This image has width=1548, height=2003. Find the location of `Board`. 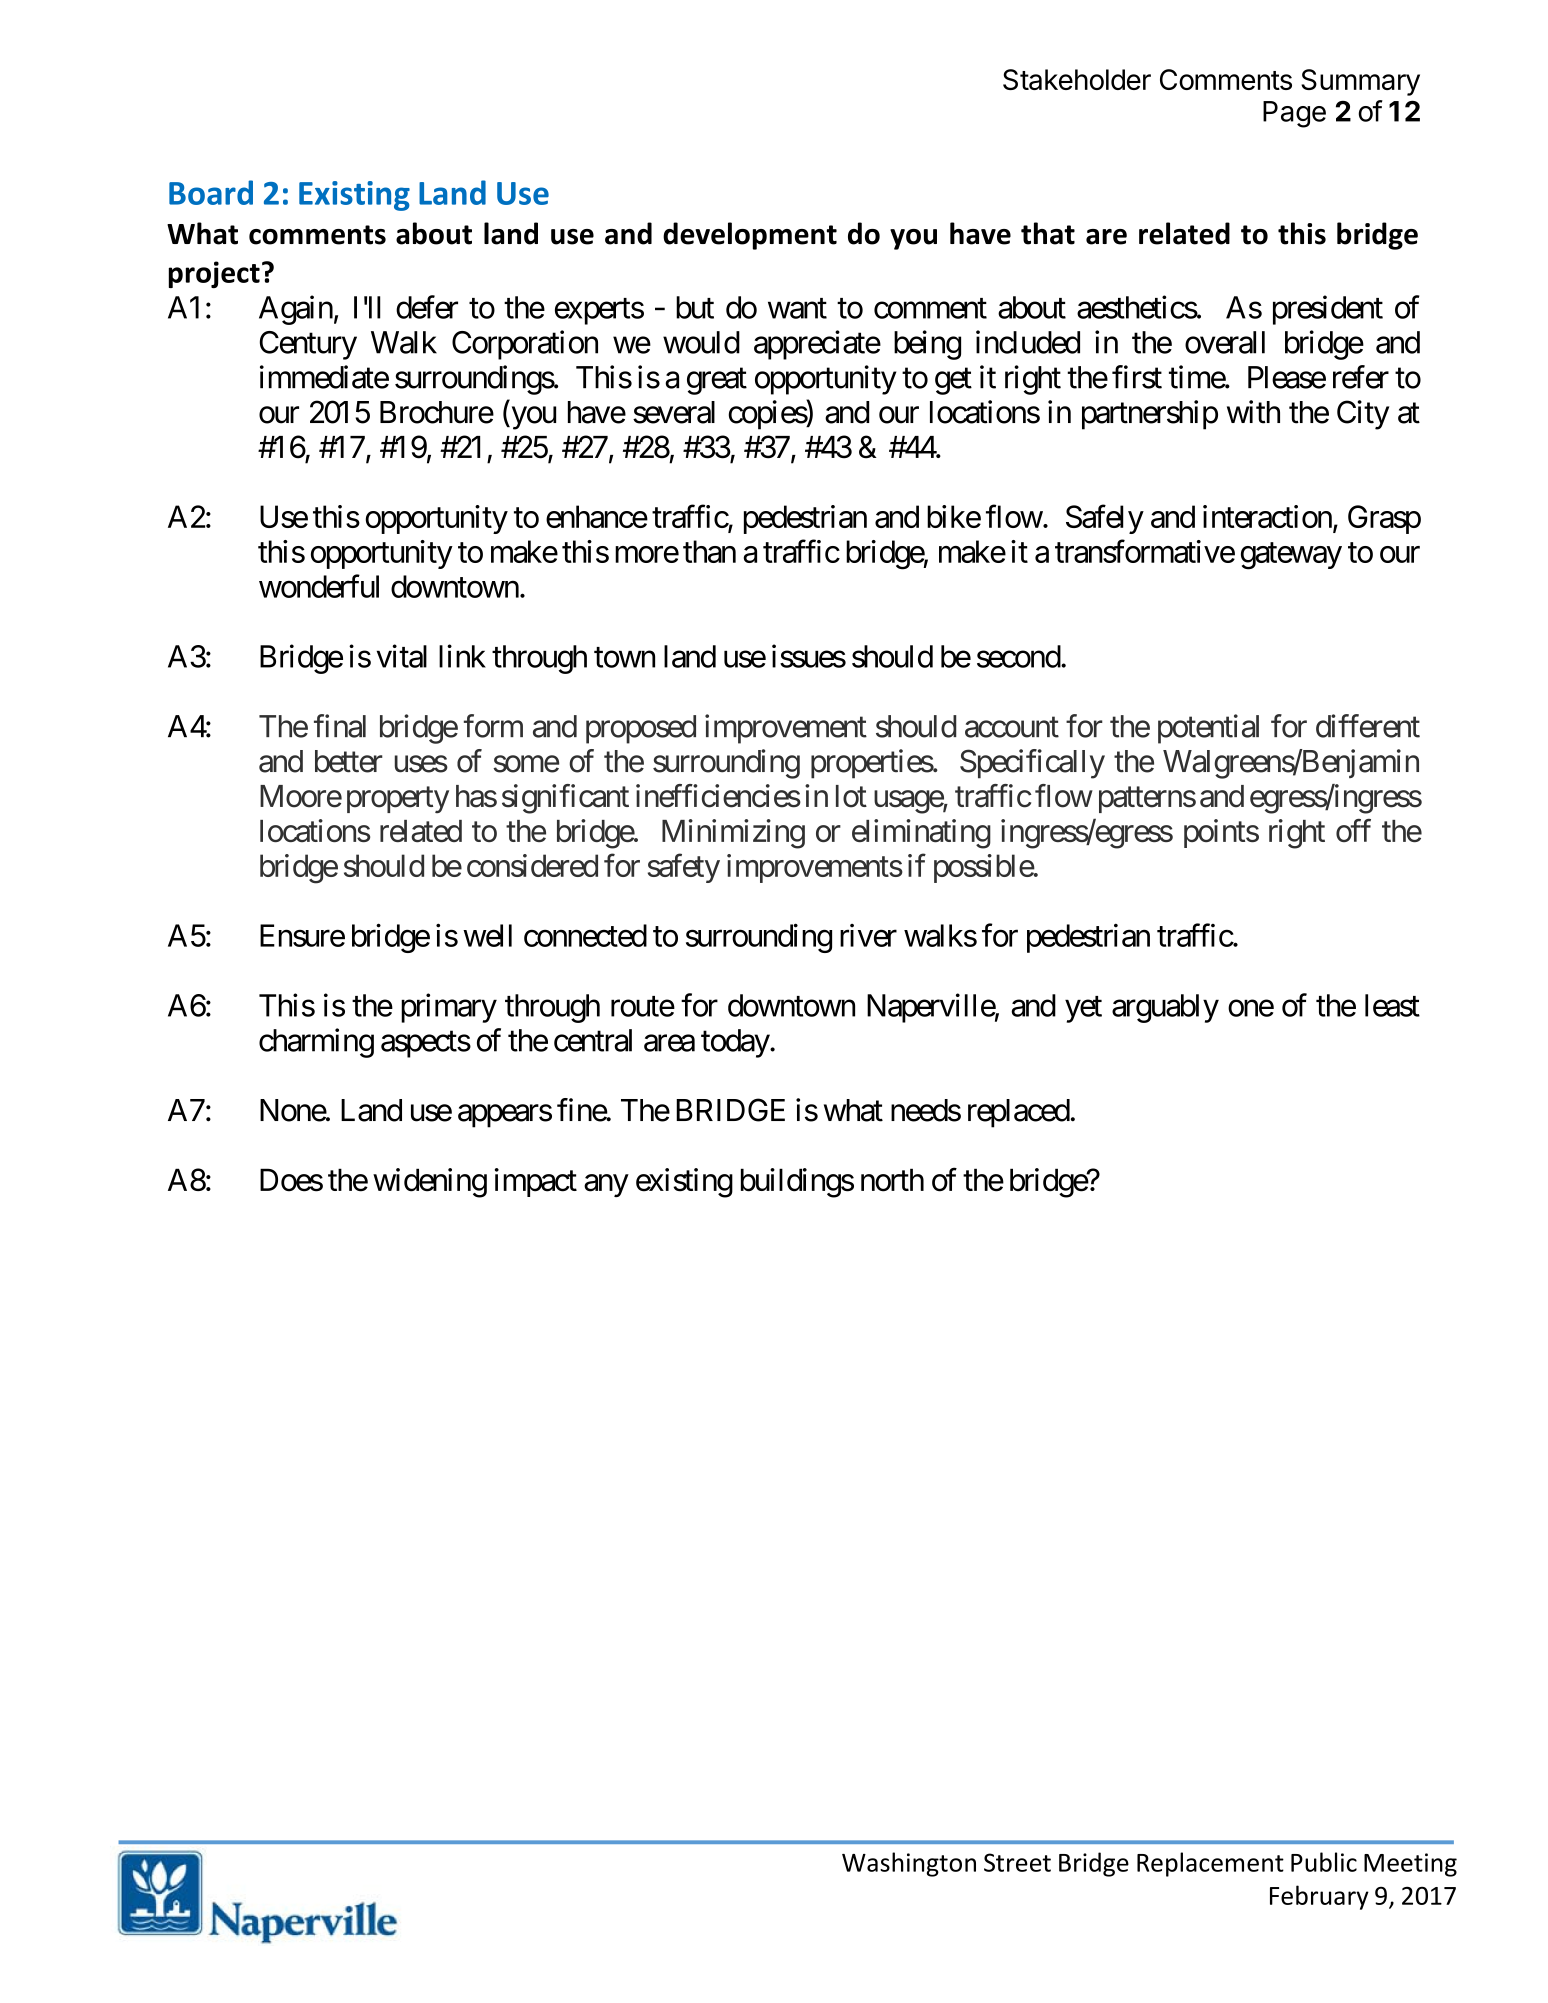

Board is located at coordinates (211, 192).
